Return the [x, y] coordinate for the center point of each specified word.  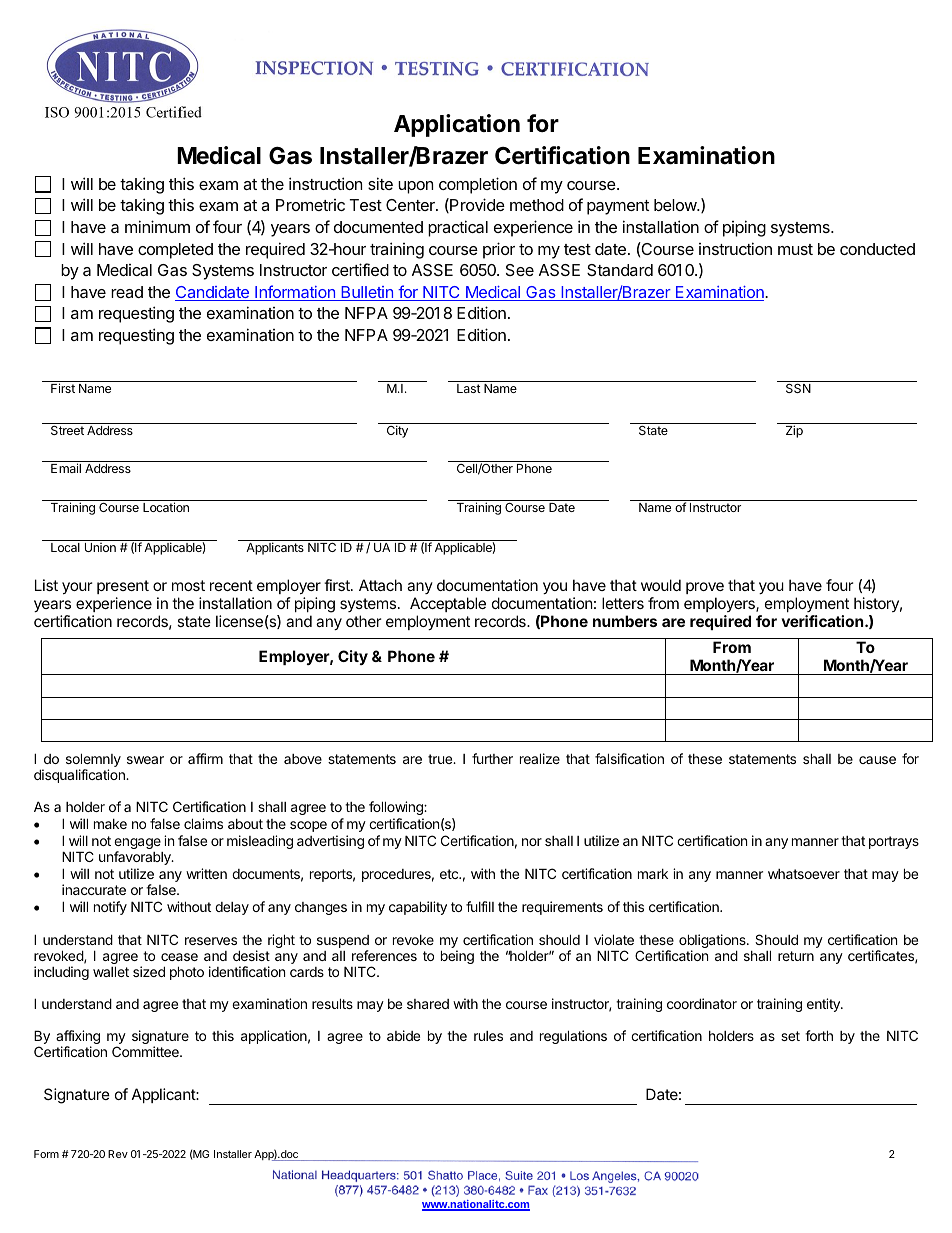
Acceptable [448, 604]
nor [532, 842]
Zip [794, 431]
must [795, 249]
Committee [146, 1051]
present [123, 587]
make [110, 824]
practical [458, 228]
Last [469, 388]
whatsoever [804, 874]
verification [823, 621]
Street [67, 430]
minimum [157, 226]
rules [488, 1036]
